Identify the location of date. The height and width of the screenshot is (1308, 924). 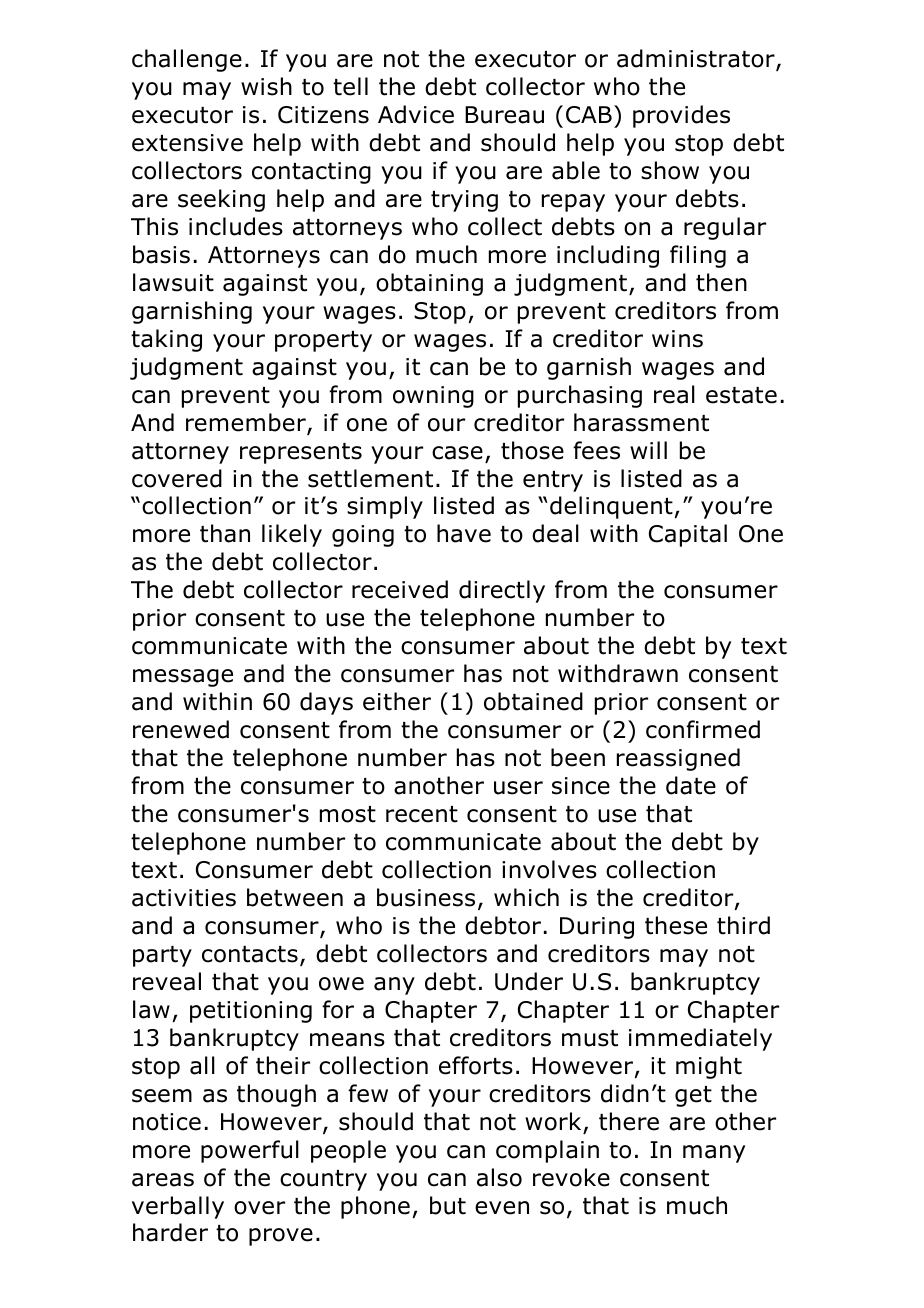
(691, 785).
